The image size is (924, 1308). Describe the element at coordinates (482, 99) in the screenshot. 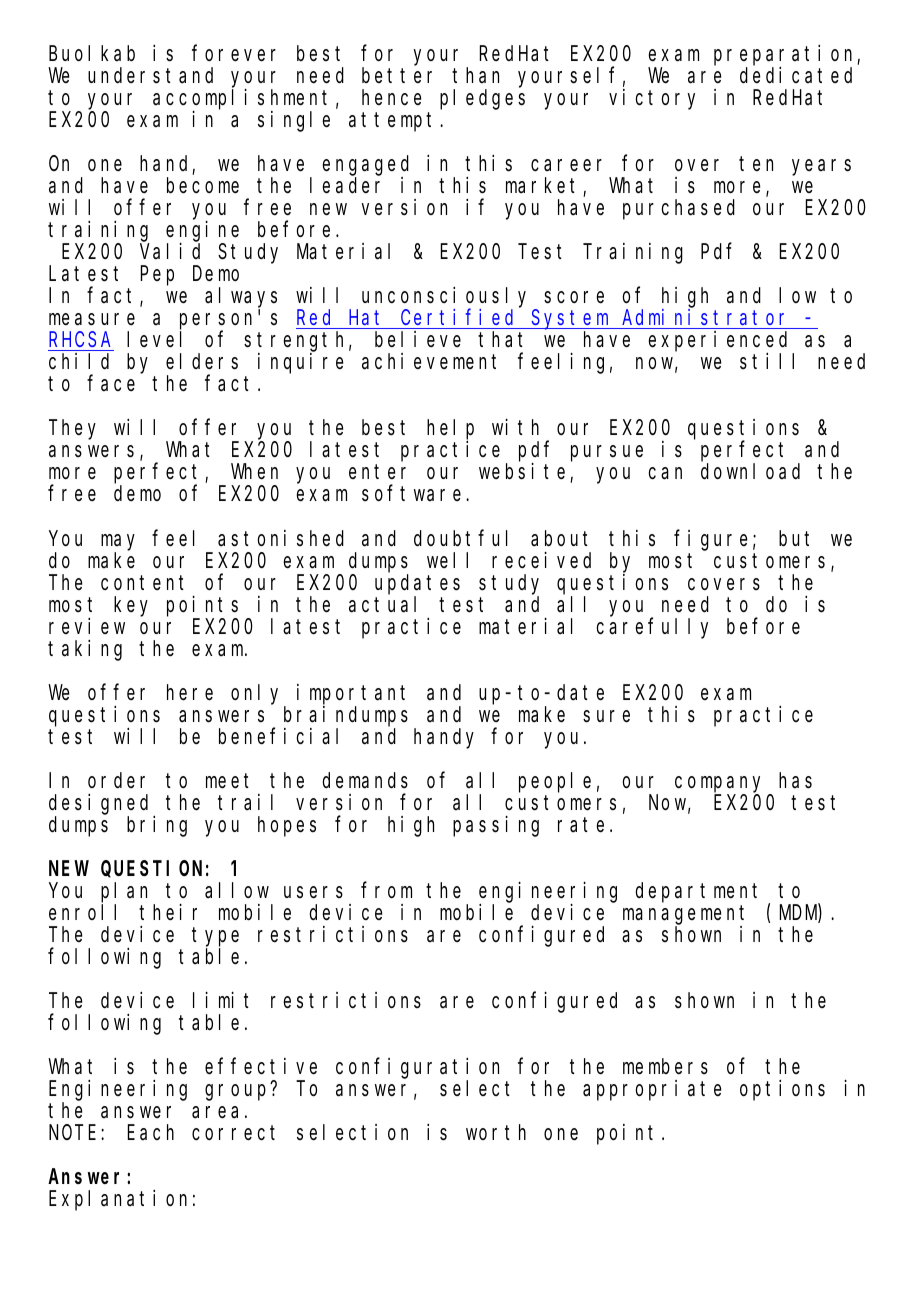

I see `pledges` at that location.
